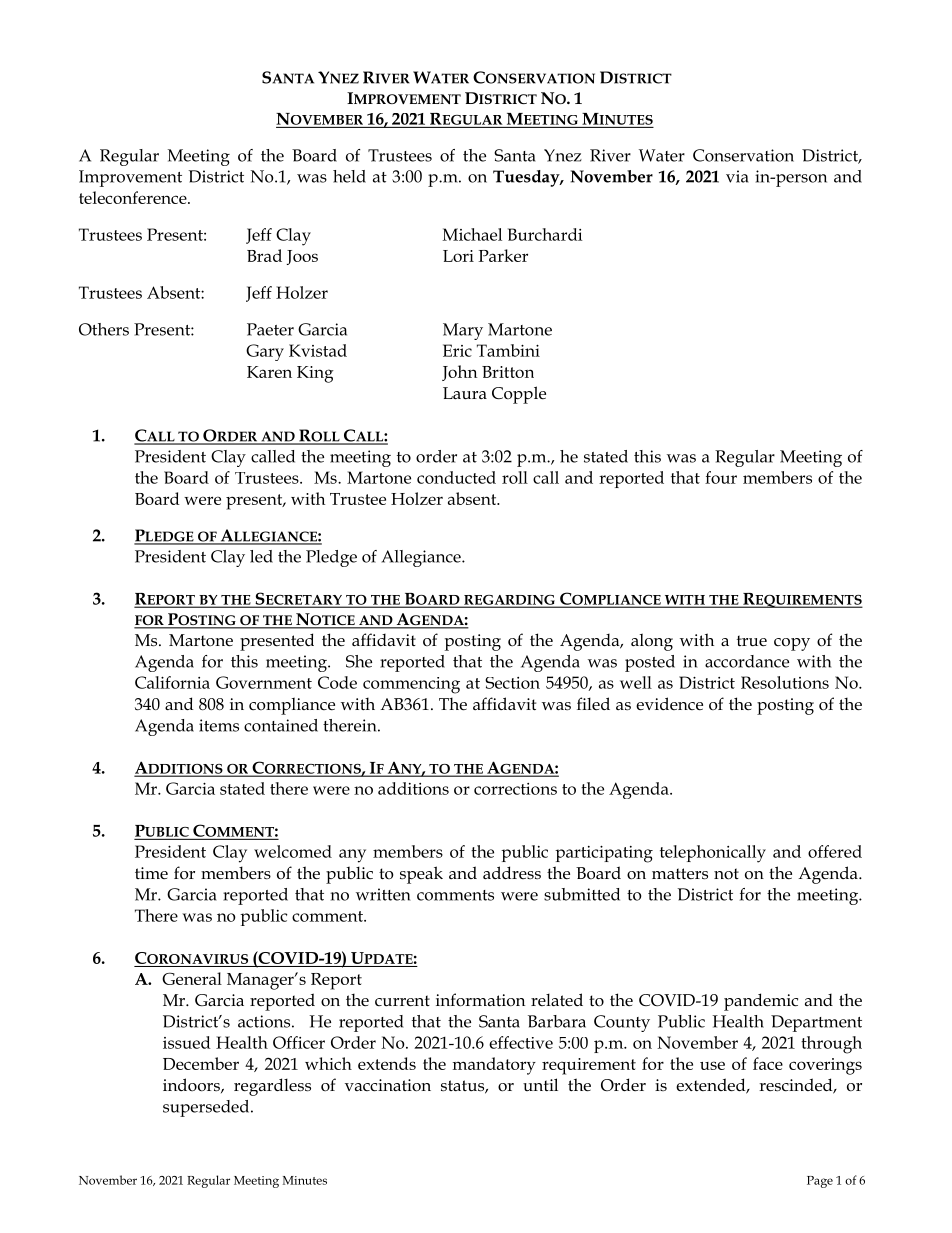  I want to click on four, so click(721, 477).
